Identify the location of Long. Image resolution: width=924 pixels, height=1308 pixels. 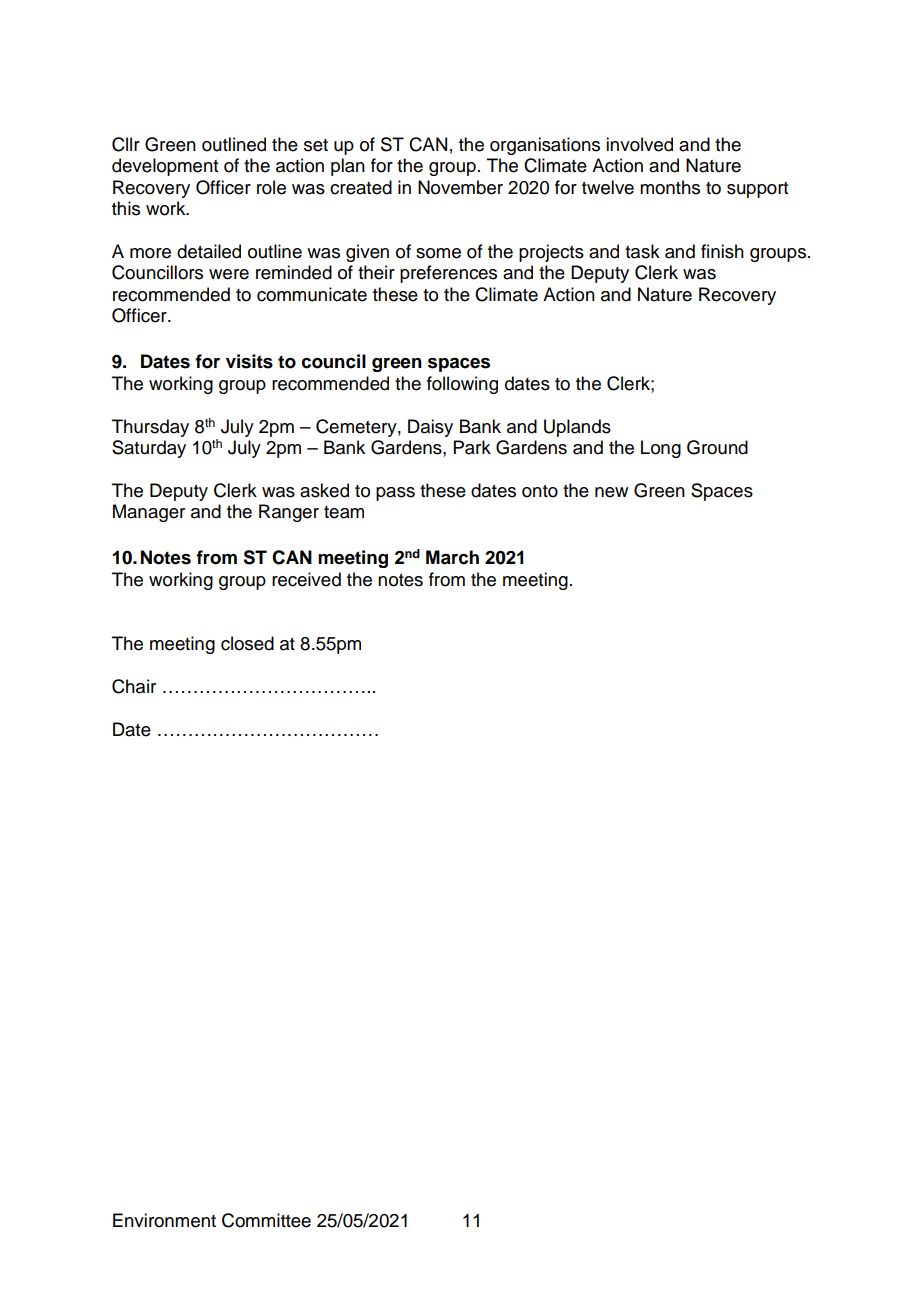
(661, 449).
